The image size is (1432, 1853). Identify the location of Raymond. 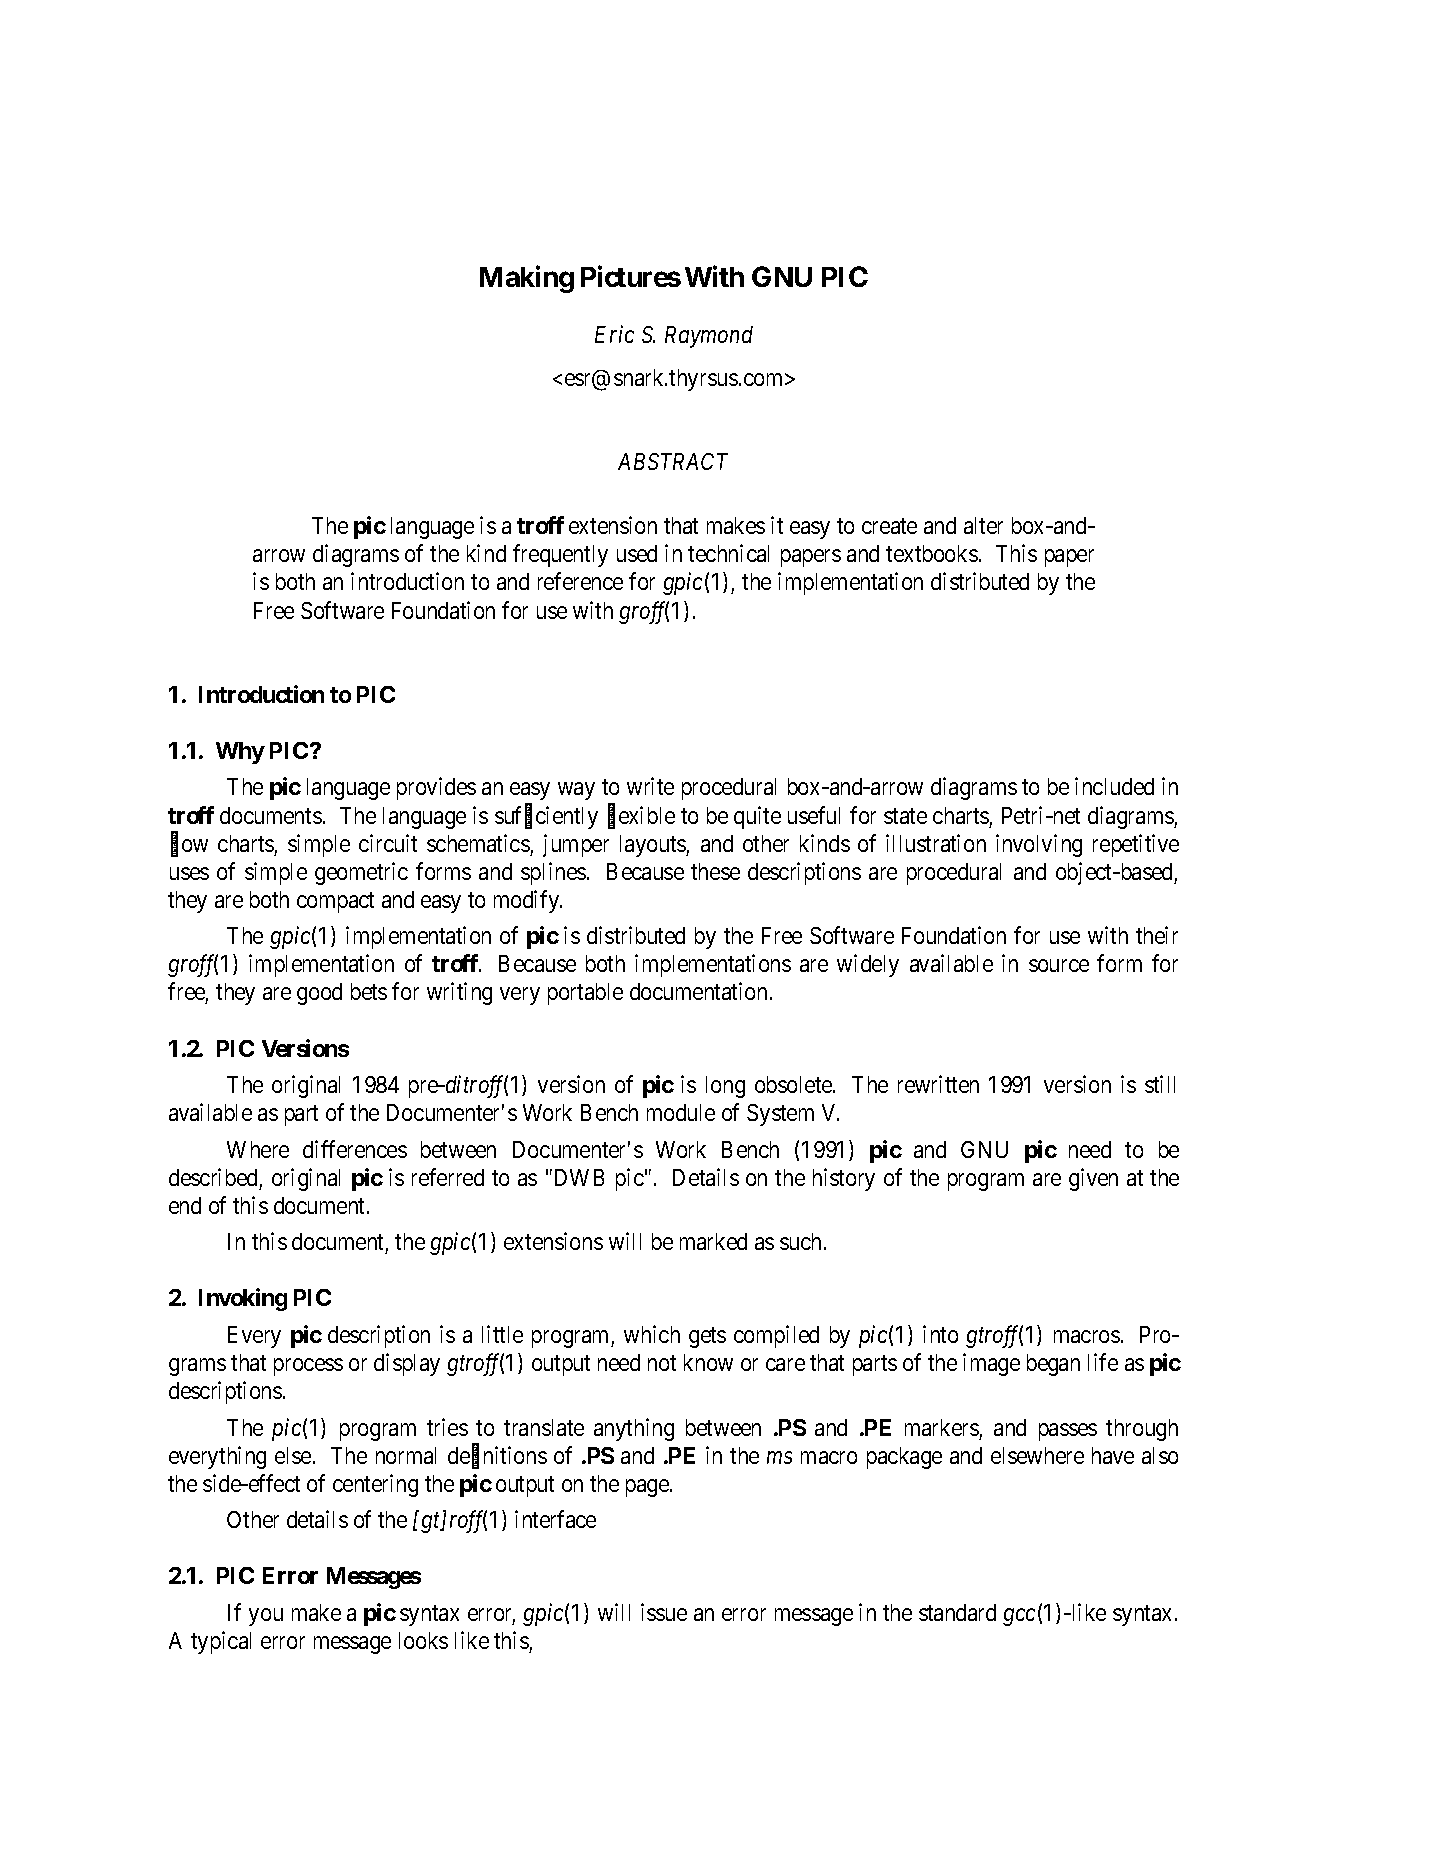
(709, 337).
